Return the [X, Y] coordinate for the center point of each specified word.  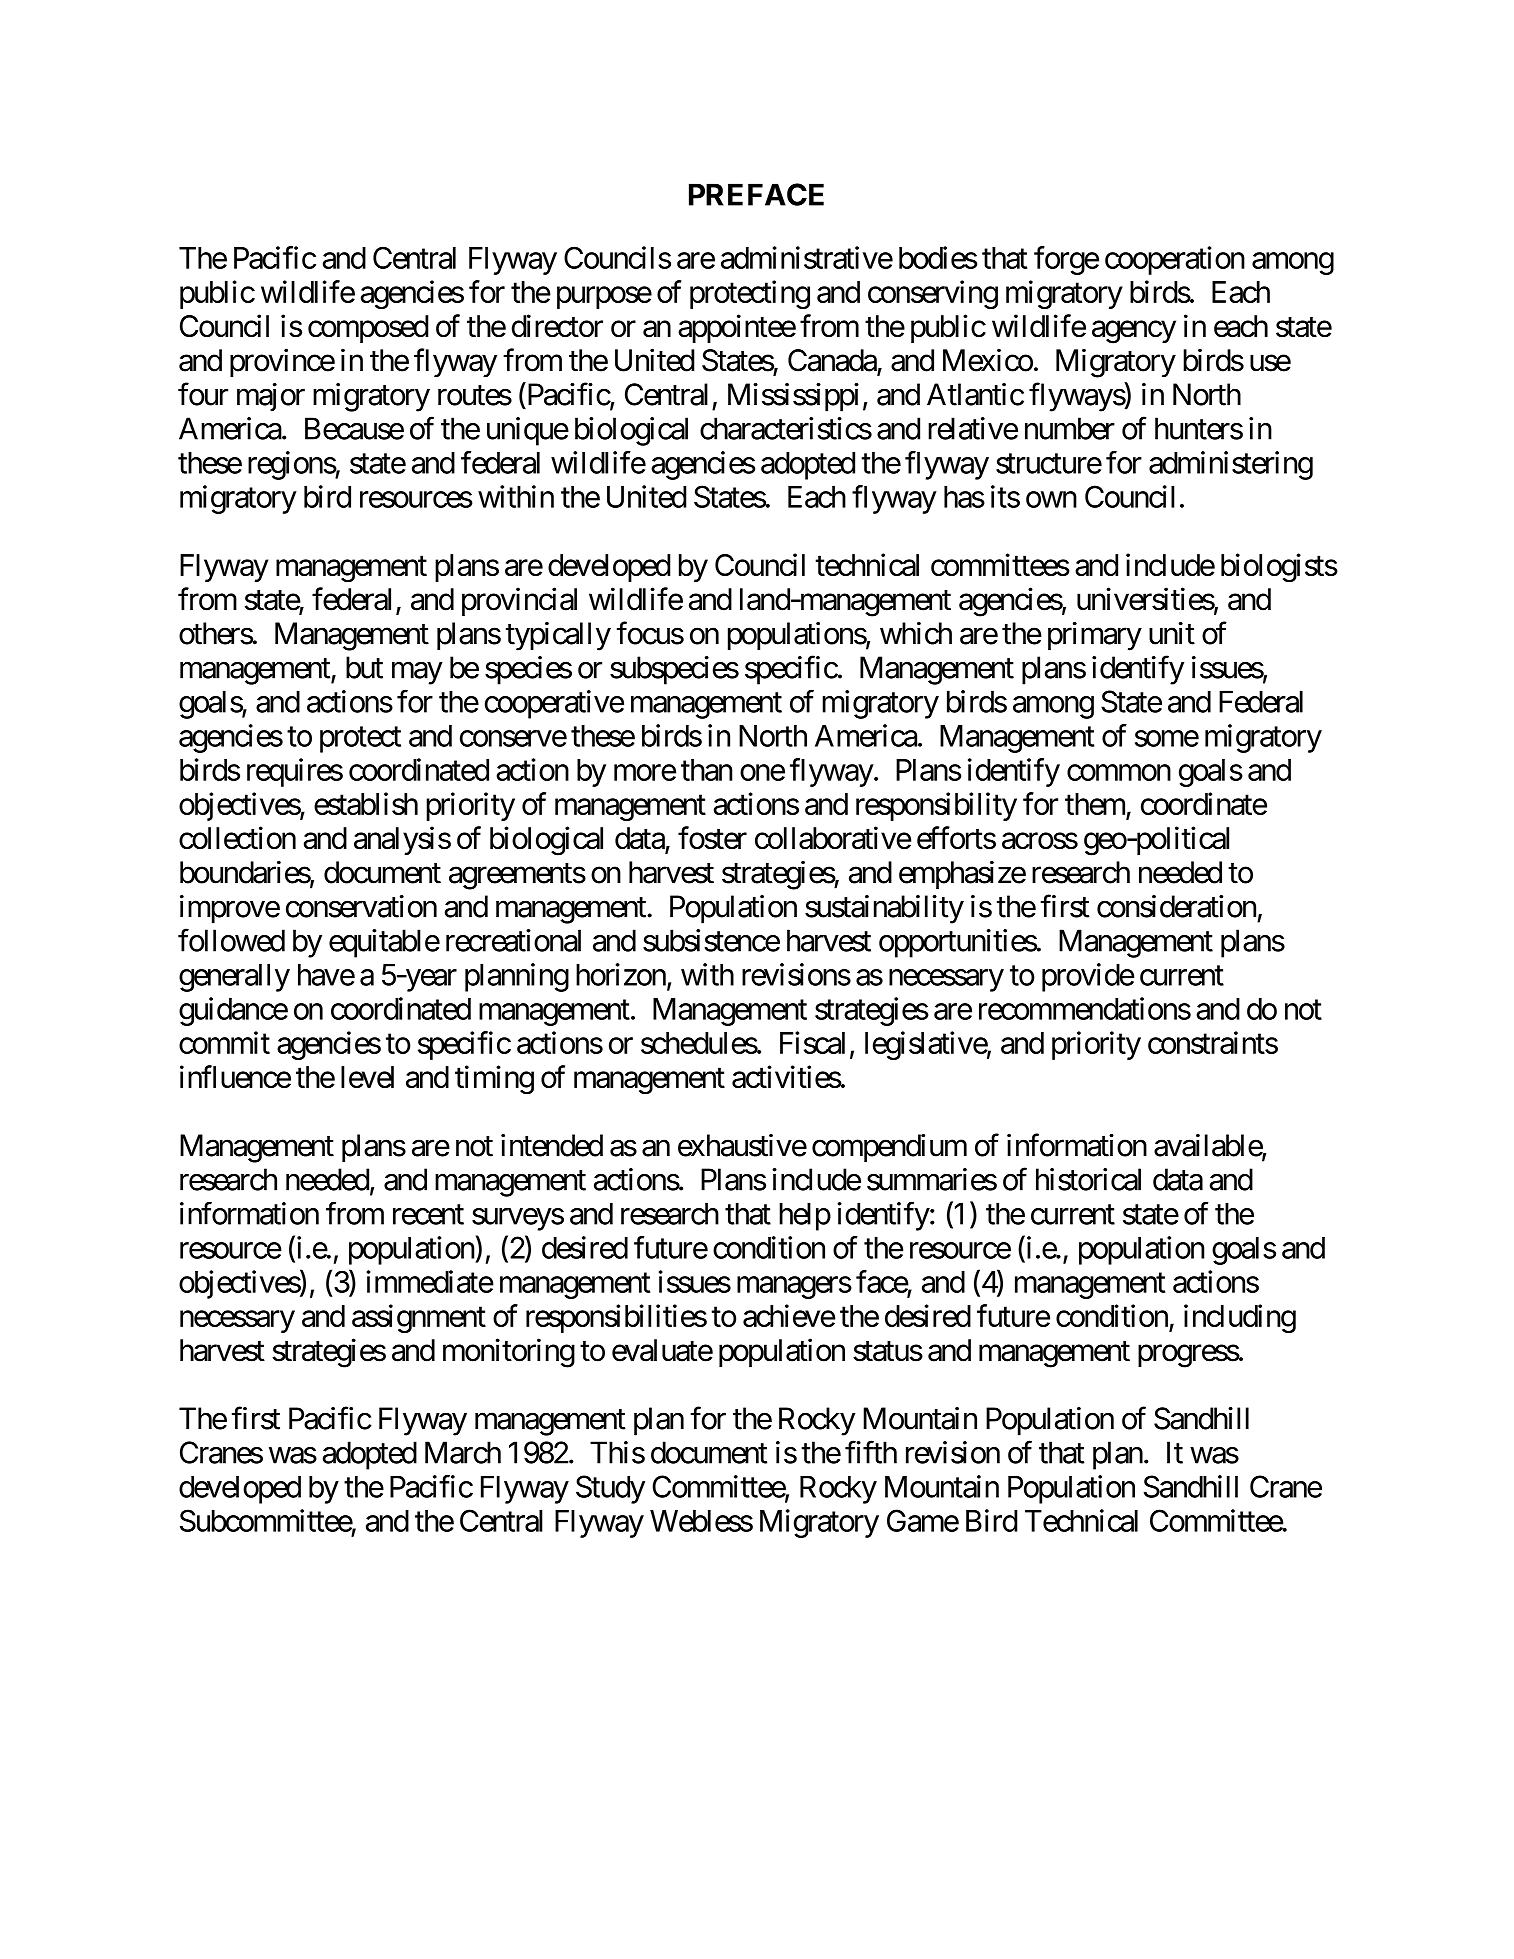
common [1119, 773]
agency [1134, 332]
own [1051, 499]
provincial [519, 601]
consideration [1176, 906]
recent [428, 1215]
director [557, 326]
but [364, 667]
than [706, 770]
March [463, 1452]
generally [234, 978]
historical [1088, 1179]
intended [552, 1145]
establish [366, 803]
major [271, 397]
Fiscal [812, 1042]
